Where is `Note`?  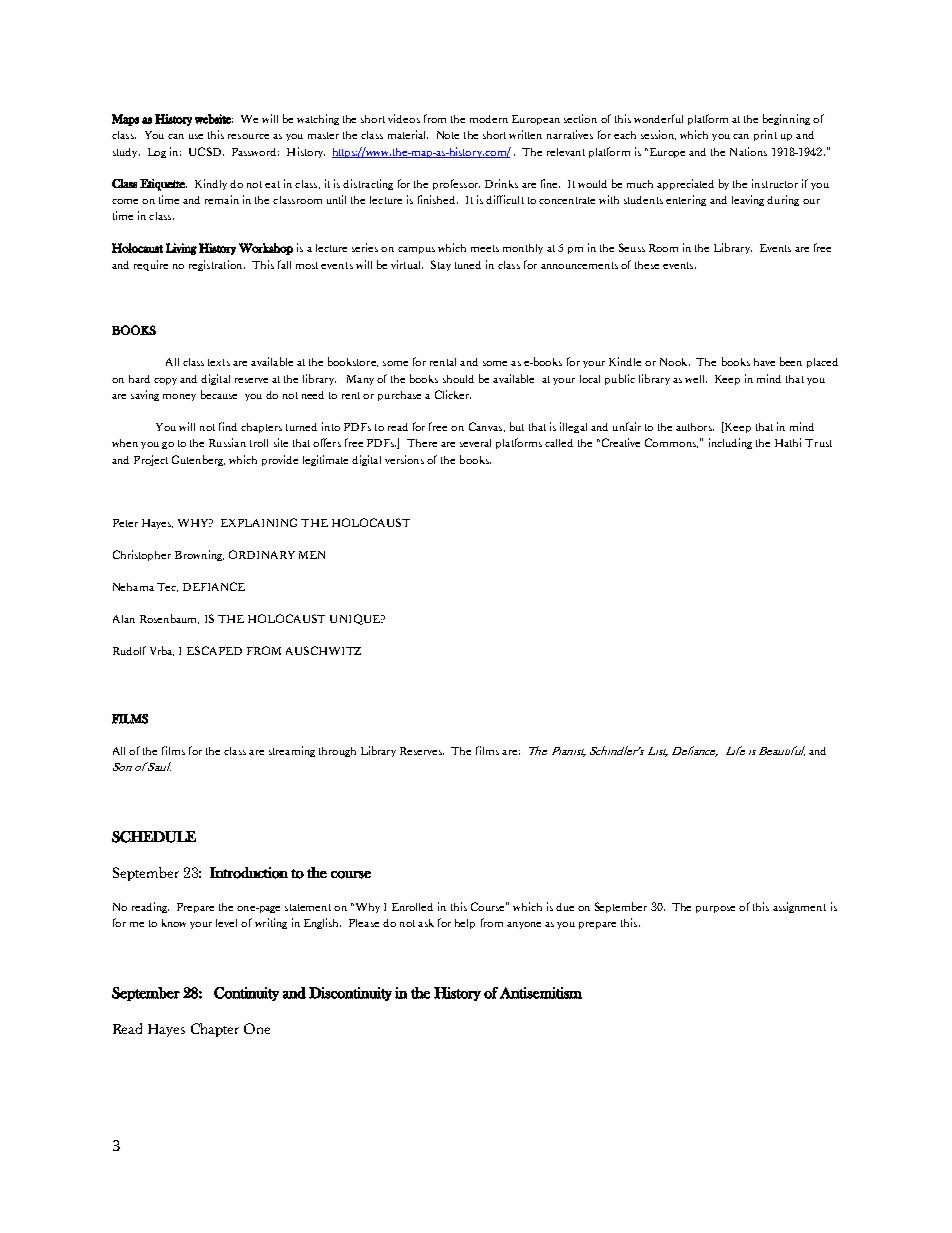
Note is located at coordinates (448, 135).
